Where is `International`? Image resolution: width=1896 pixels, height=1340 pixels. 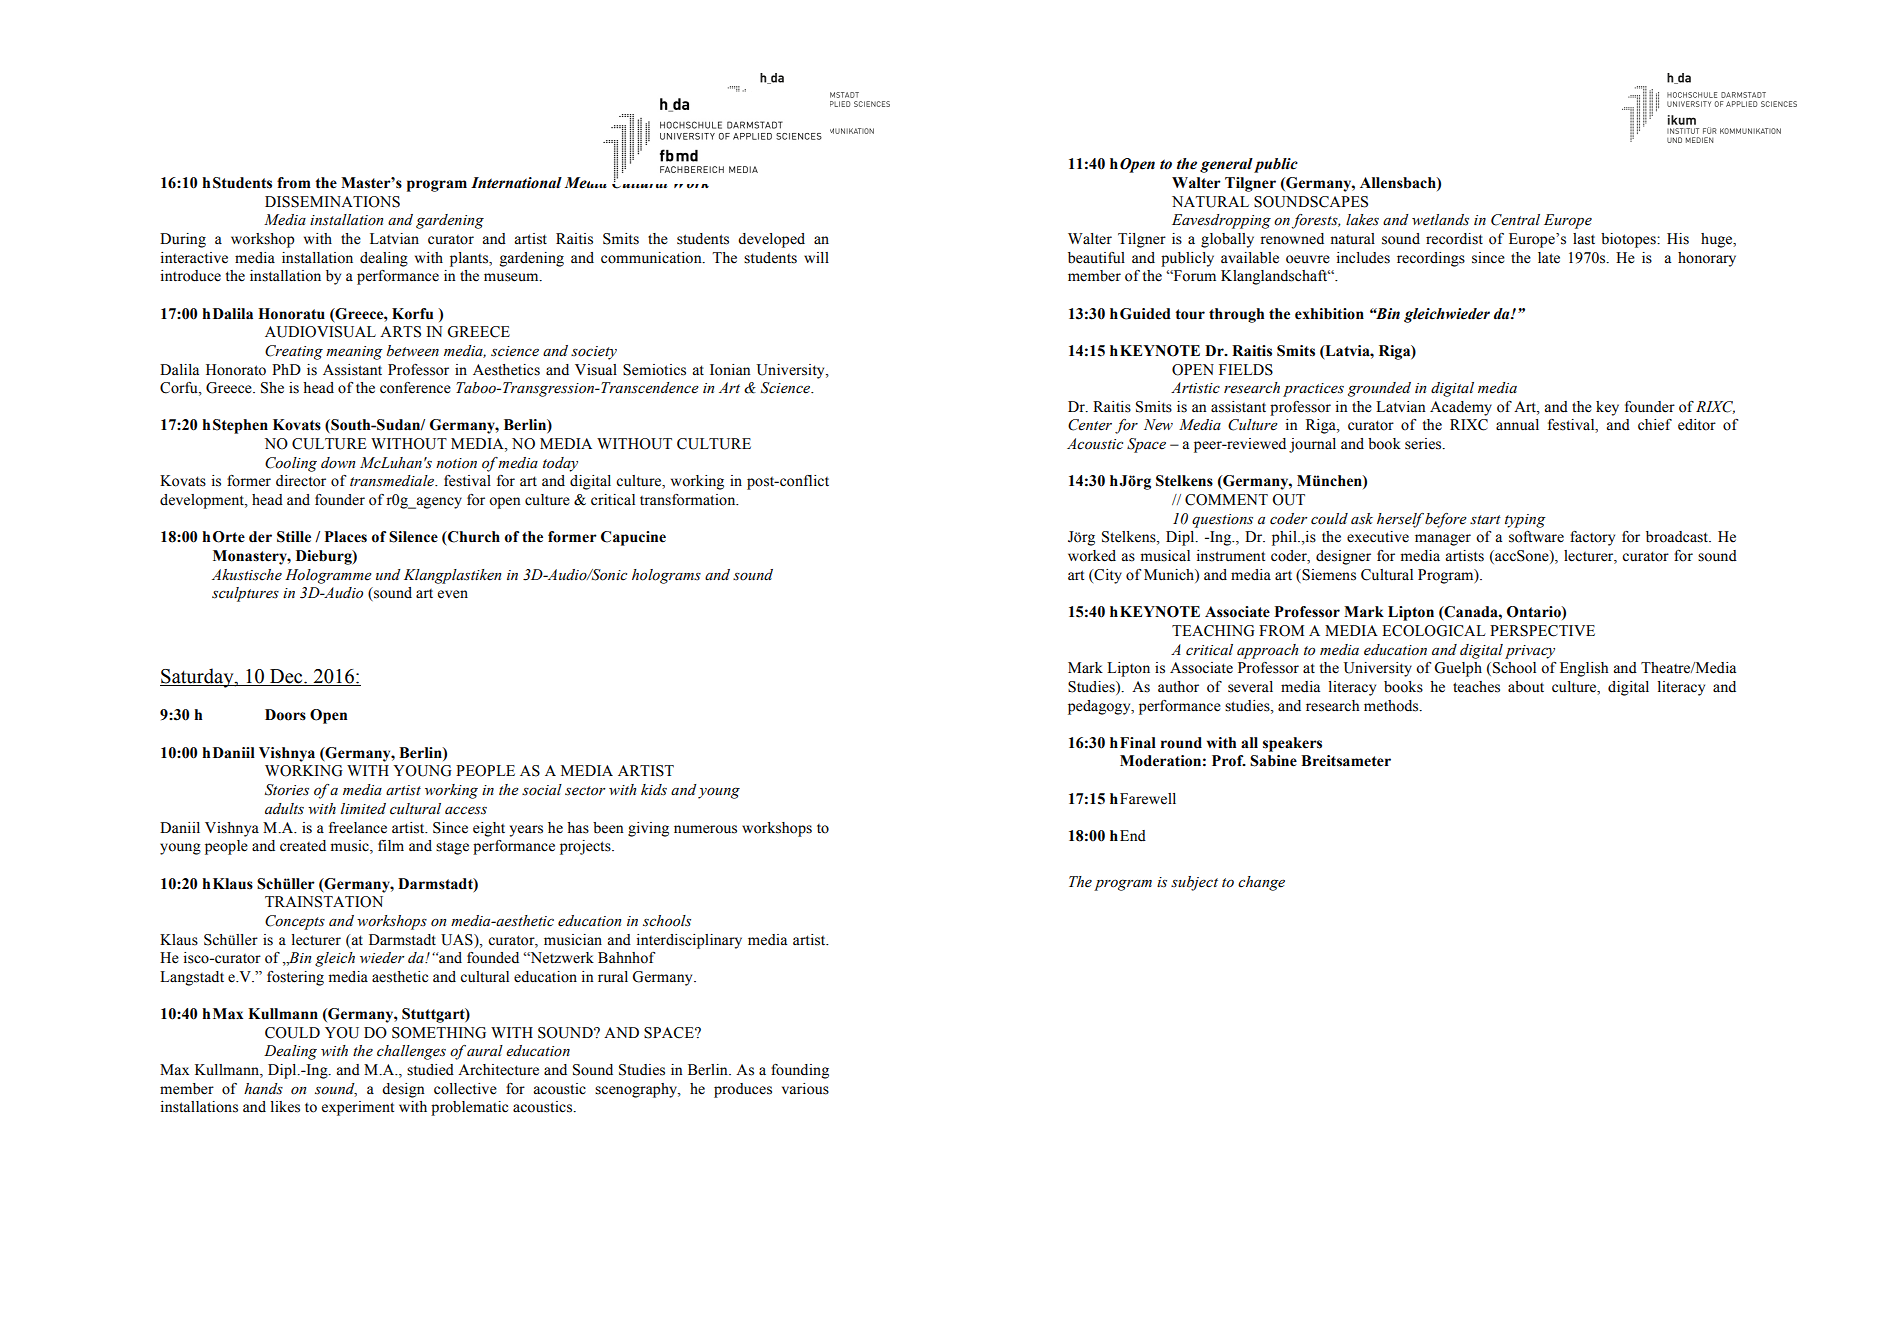 International is located at coordinates (516, 183).
